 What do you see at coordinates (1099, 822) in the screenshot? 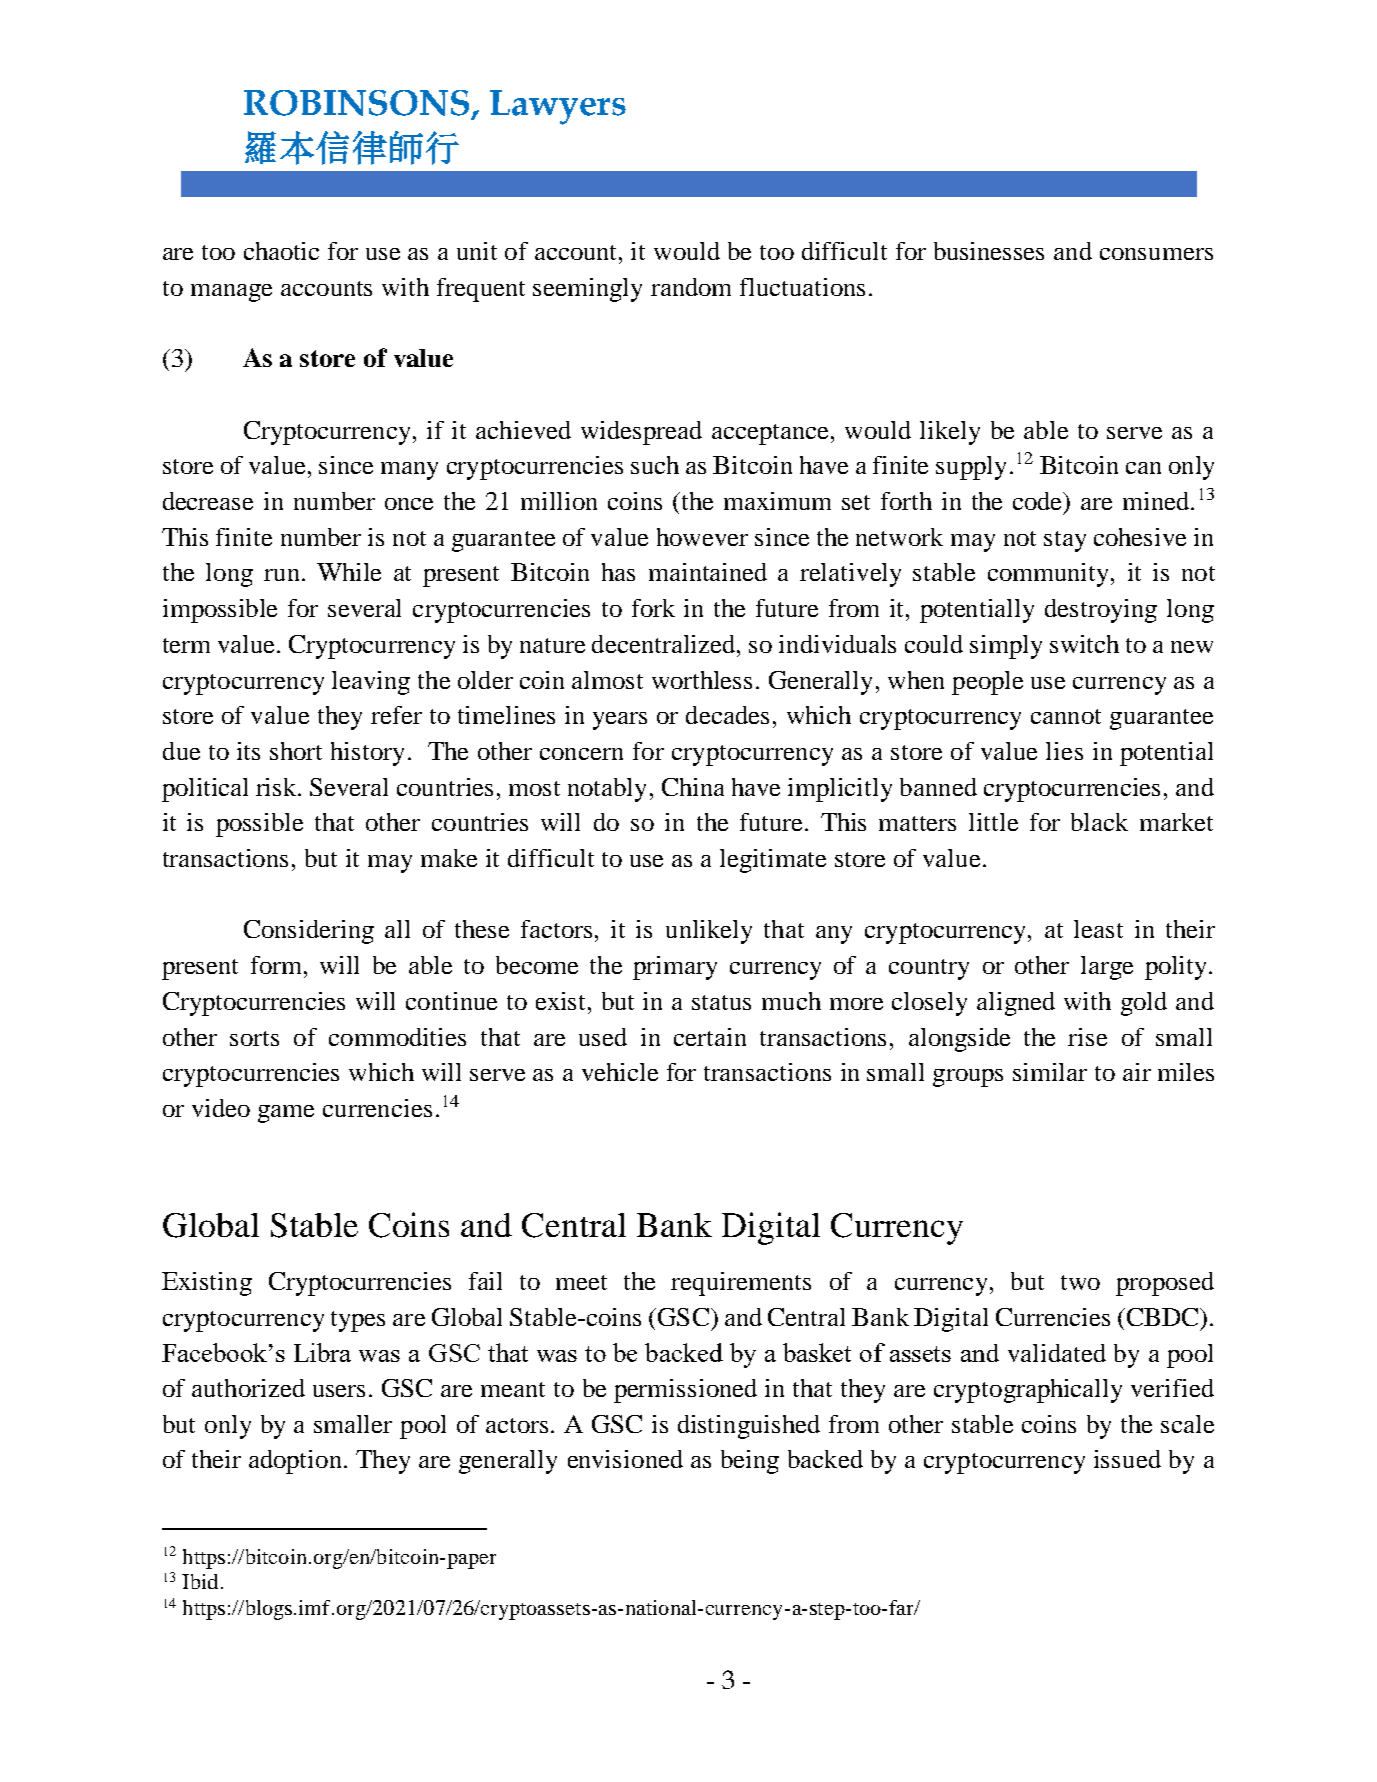
I see `black` at bounding box center [1099, 822].
